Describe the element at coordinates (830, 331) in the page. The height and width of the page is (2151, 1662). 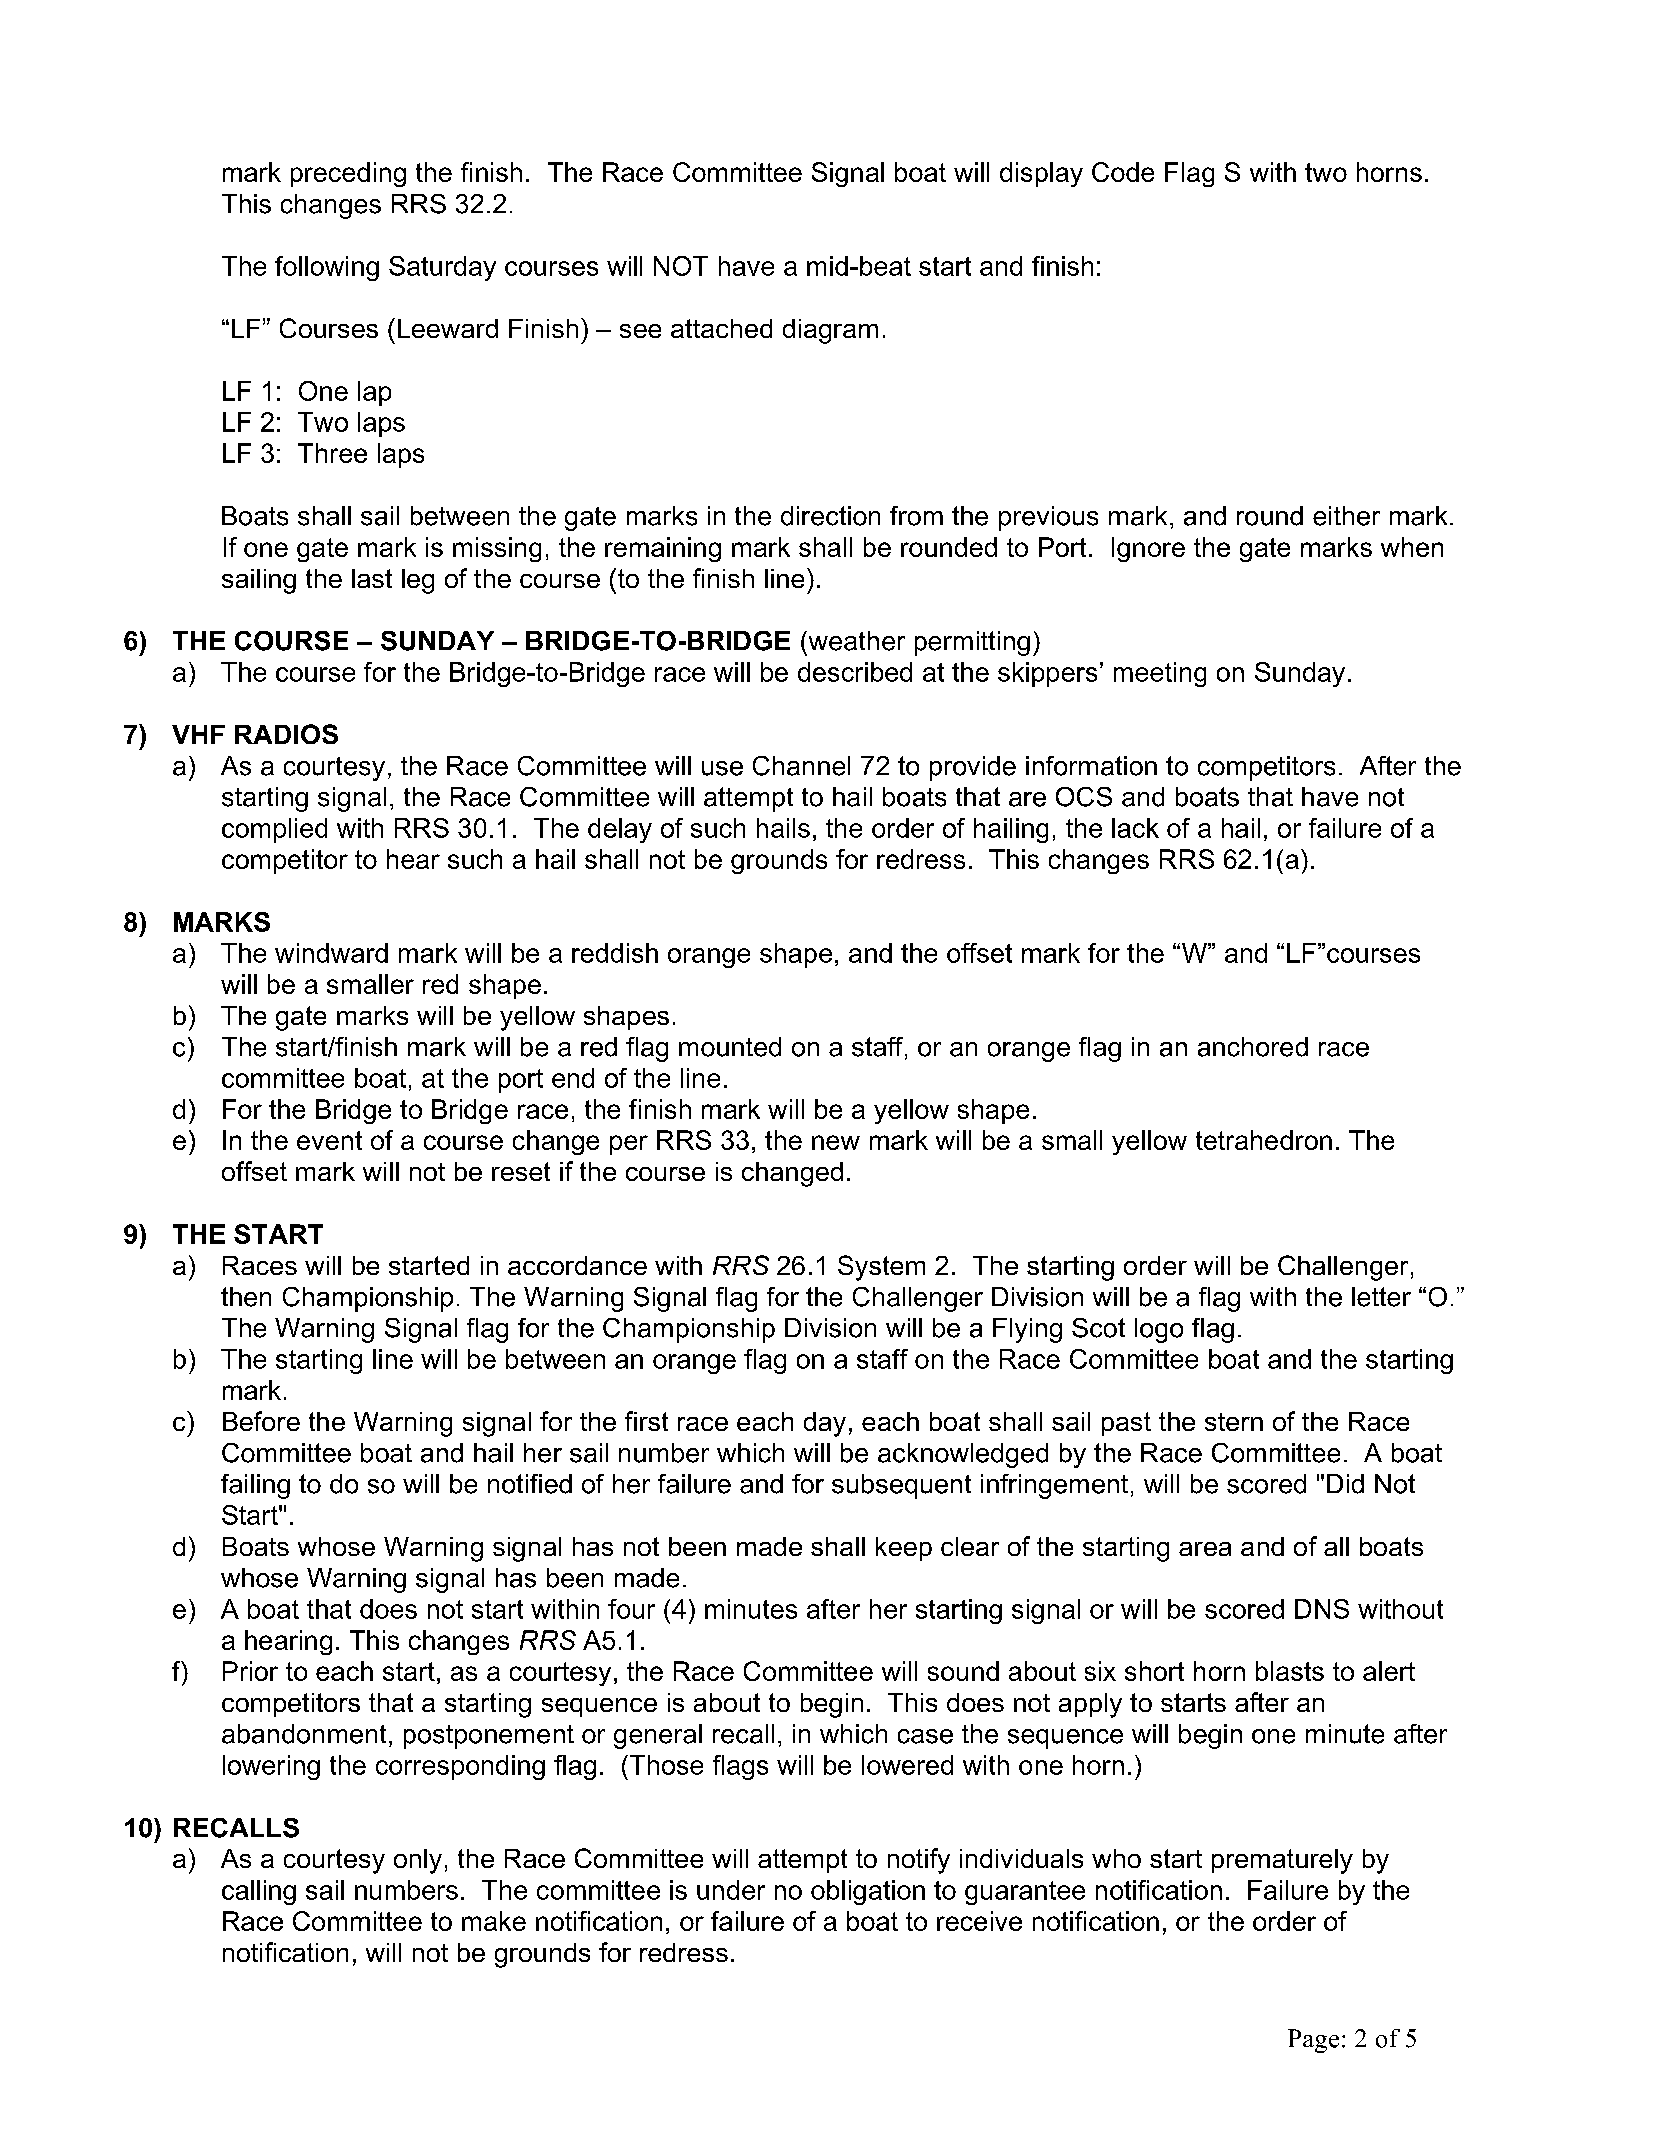
I see `diagram` at that location.
